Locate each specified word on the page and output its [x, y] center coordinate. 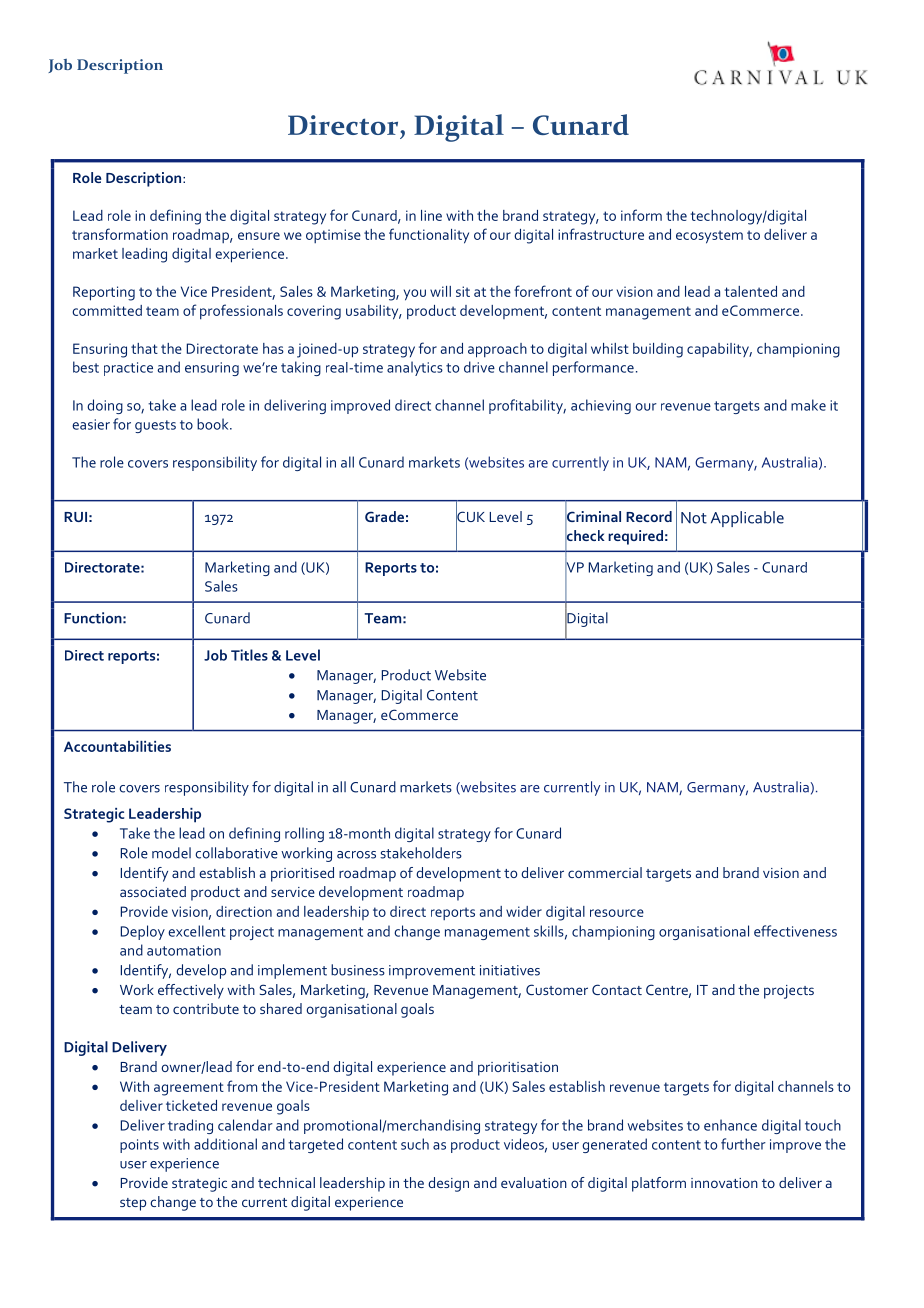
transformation [120, 234]
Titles [249, 655]
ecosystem [709, 237]
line [431, 215]
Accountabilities [117, 746]
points [139, 1146]
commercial [605, 872]
